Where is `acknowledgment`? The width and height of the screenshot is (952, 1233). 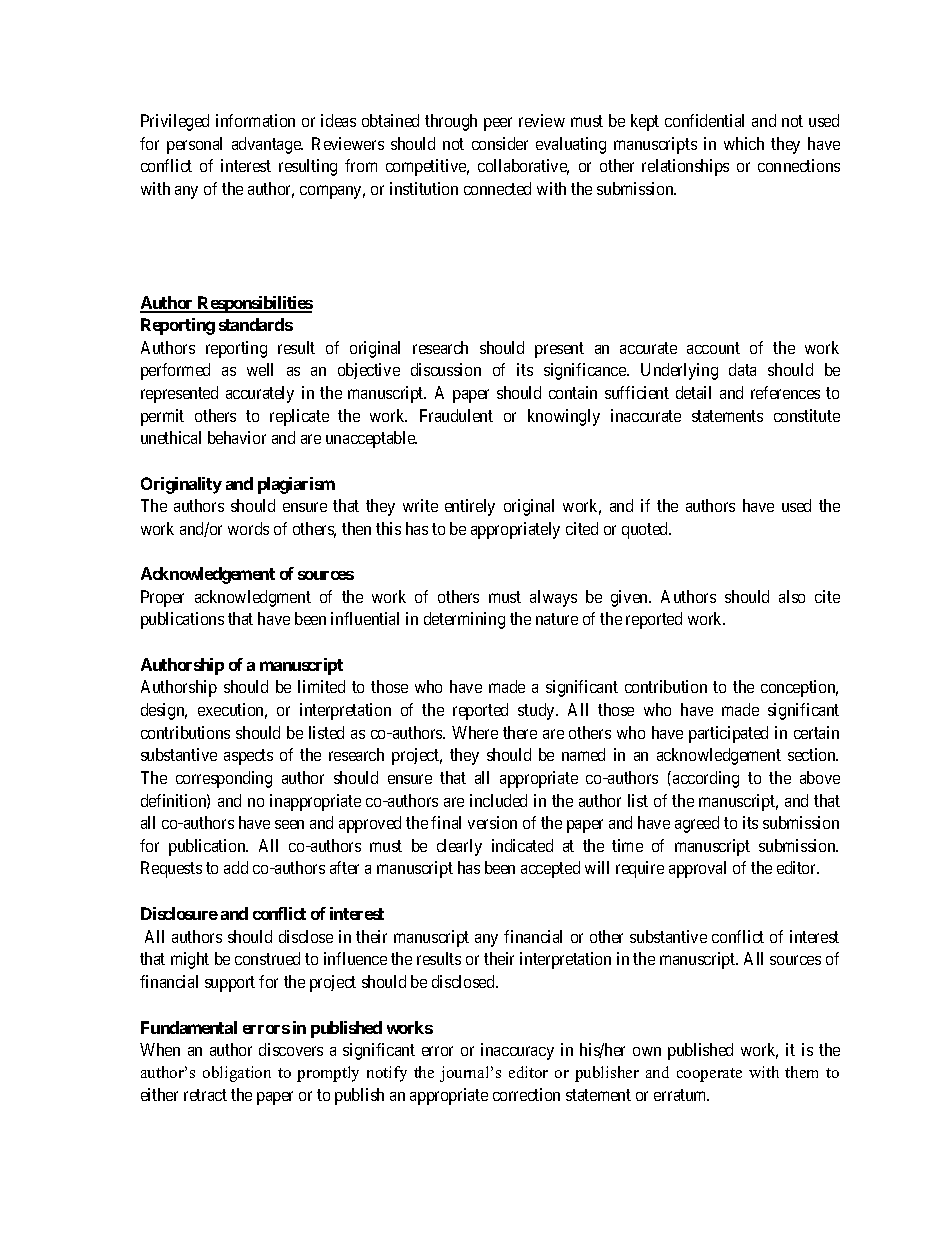
acknowledgment is located at coordinates (253, 598).
